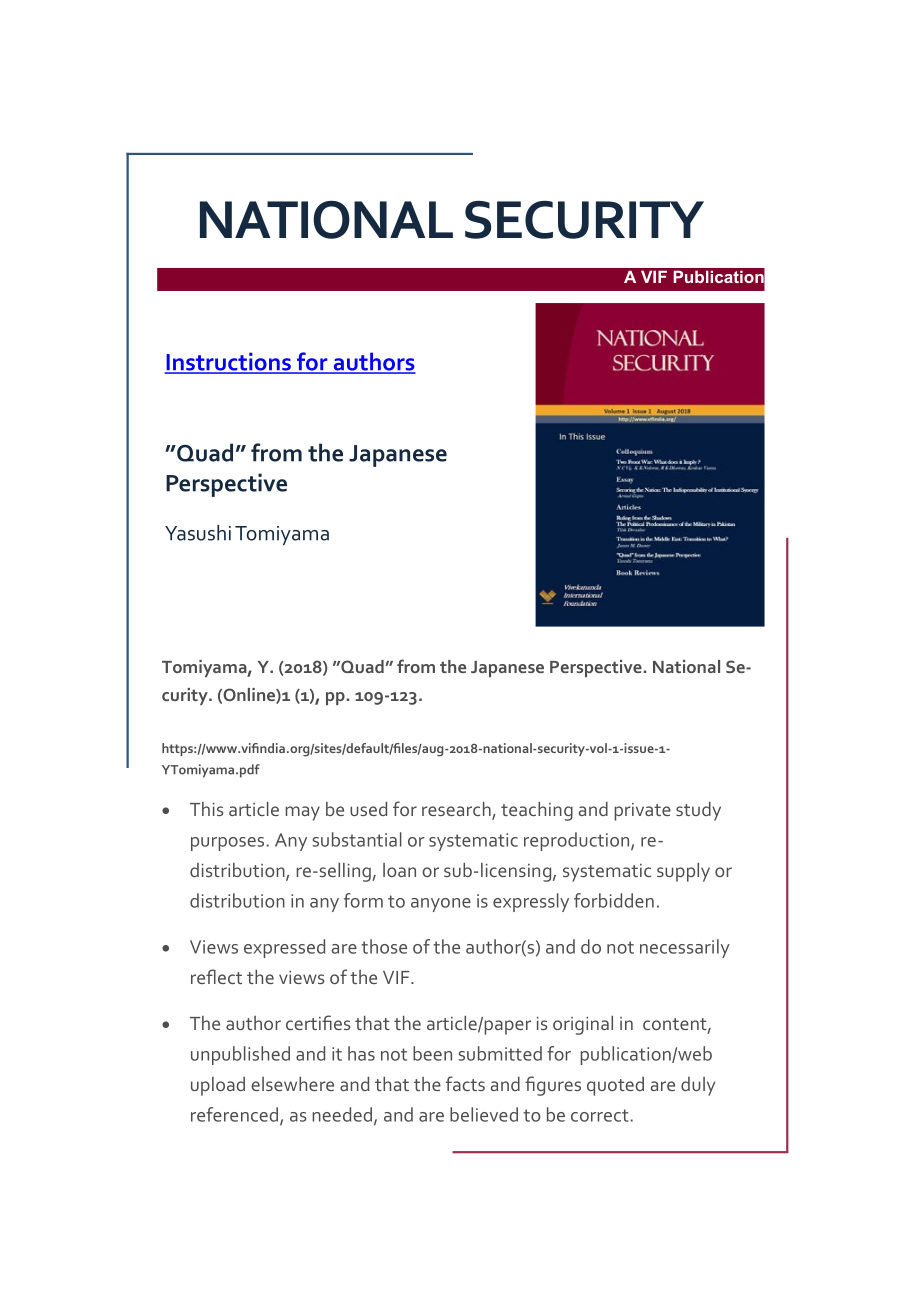 The image size is (924, 1308). I want to click on research, so click(457, 810).
